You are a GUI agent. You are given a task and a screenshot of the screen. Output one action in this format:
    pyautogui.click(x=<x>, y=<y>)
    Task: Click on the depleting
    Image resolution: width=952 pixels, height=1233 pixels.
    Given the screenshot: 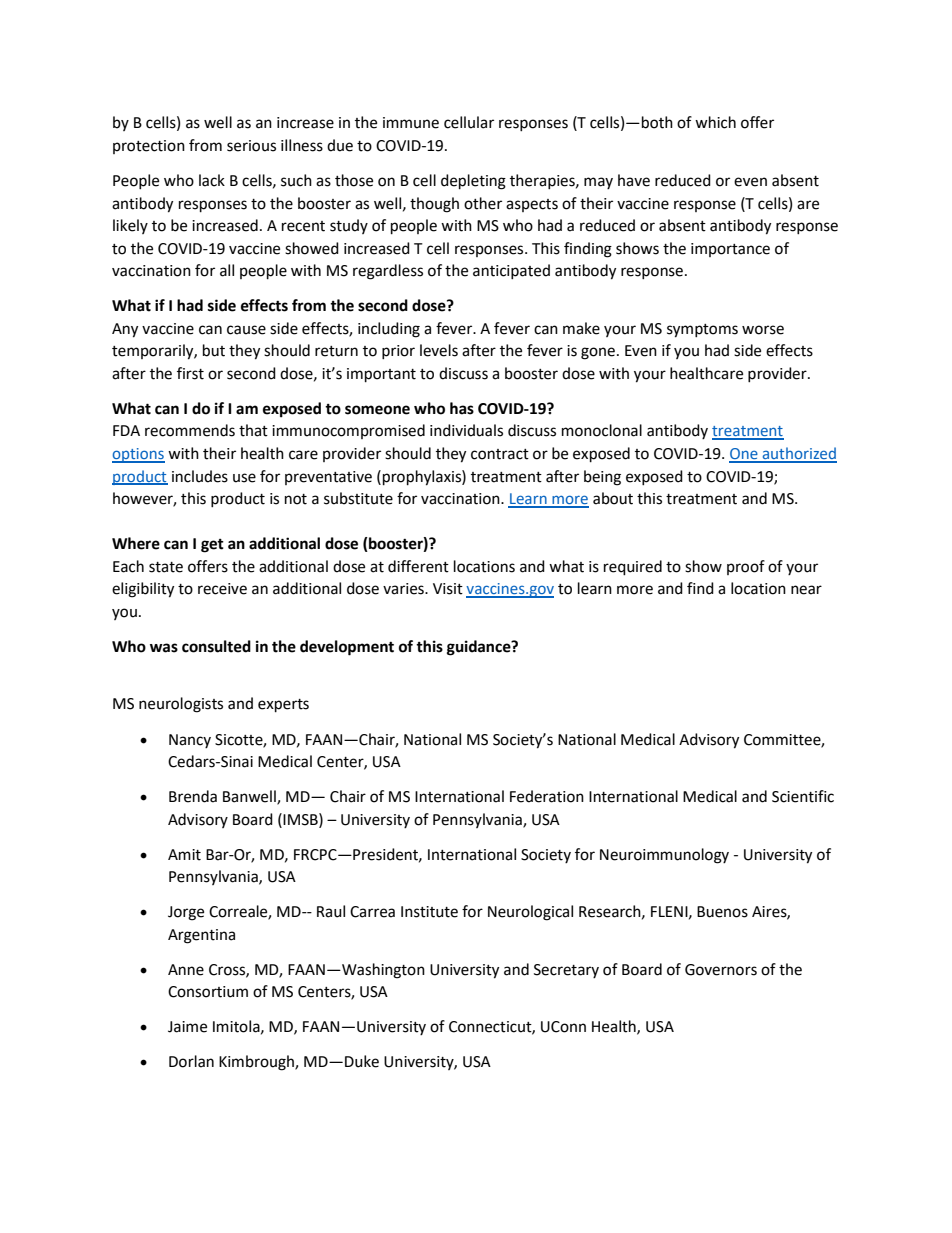 What is the action you would take?
    pyautogui.click(x=473, y=182)
